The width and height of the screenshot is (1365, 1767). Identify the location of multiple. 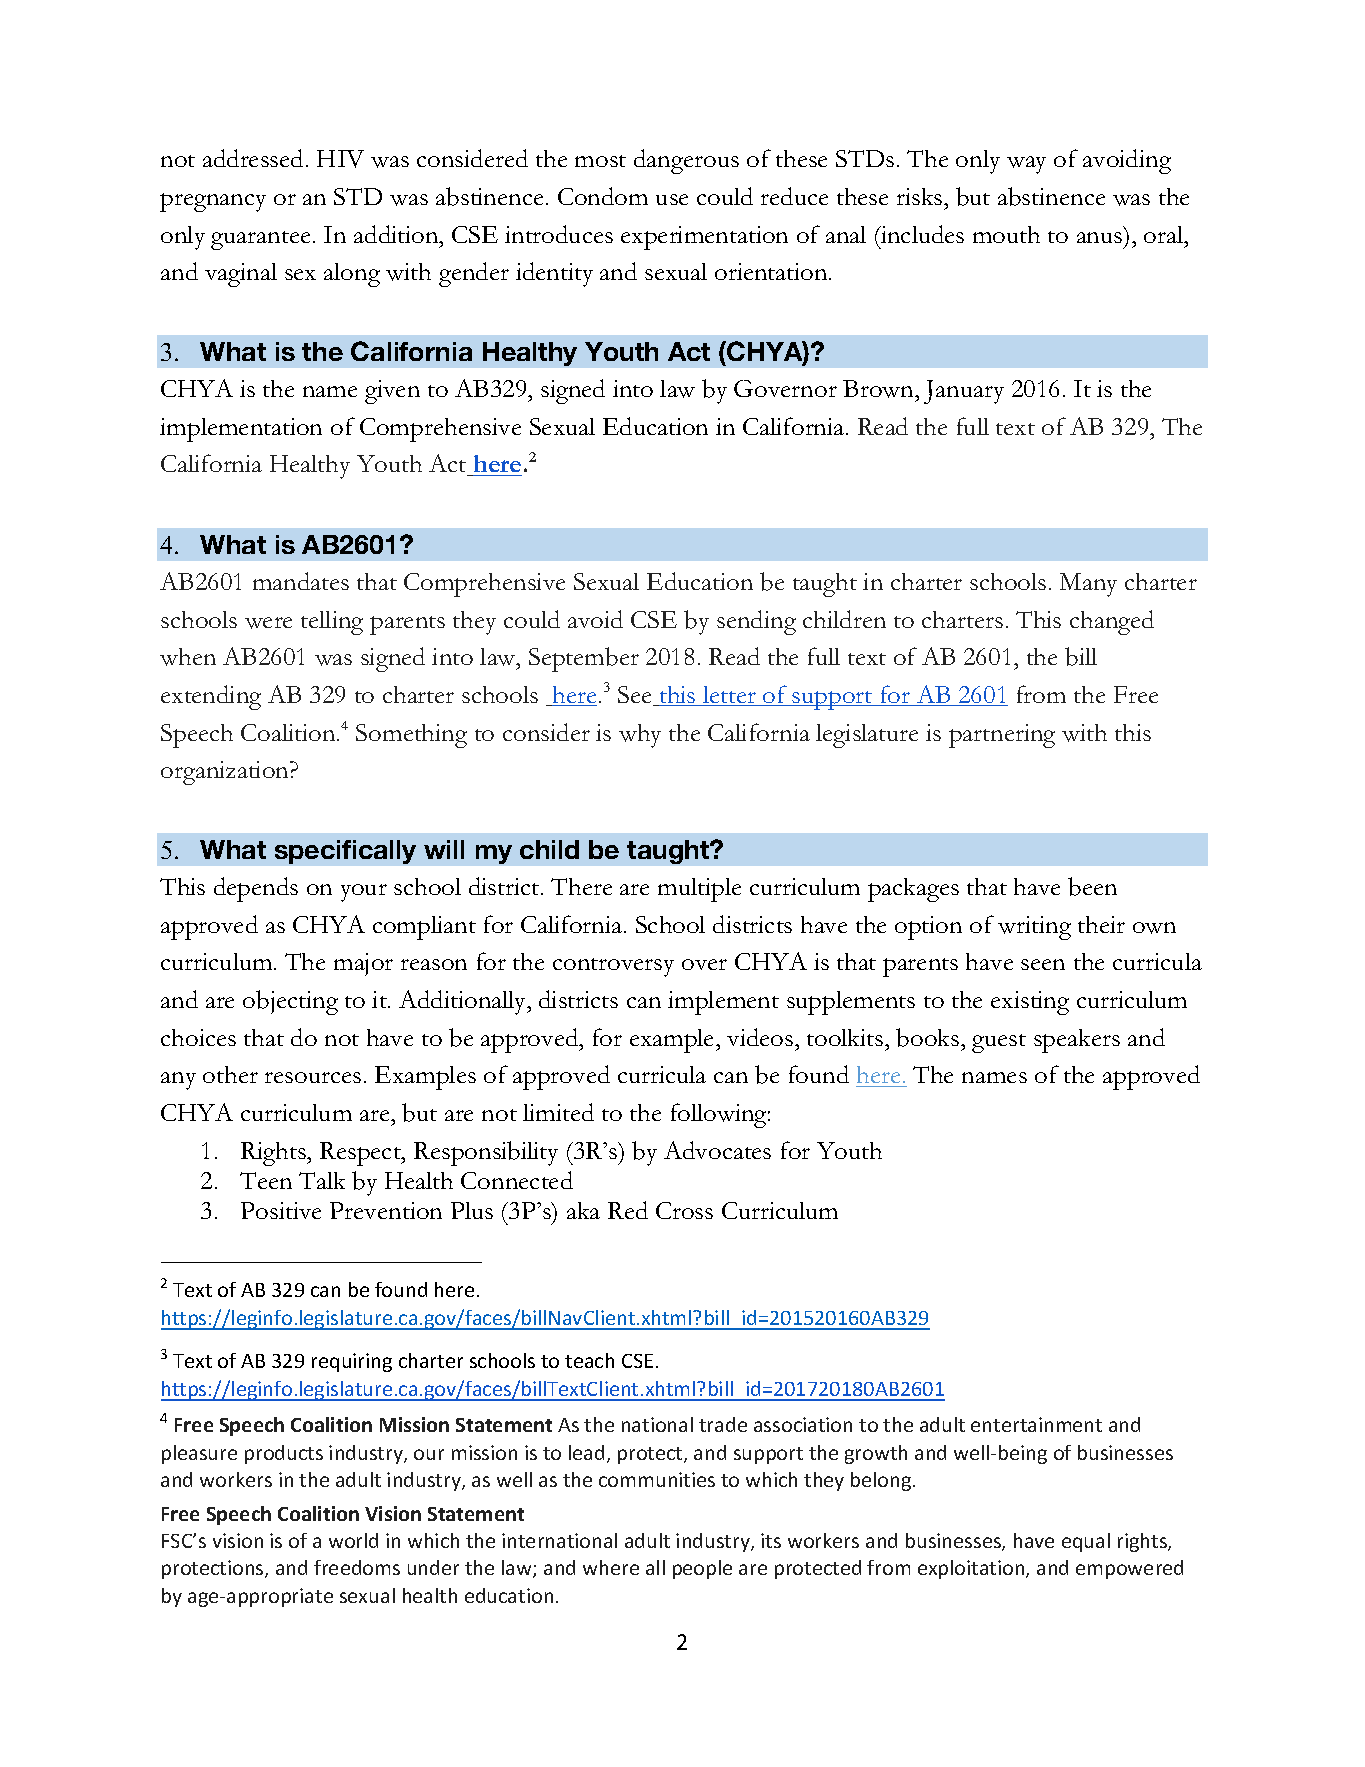
(699, 890).
